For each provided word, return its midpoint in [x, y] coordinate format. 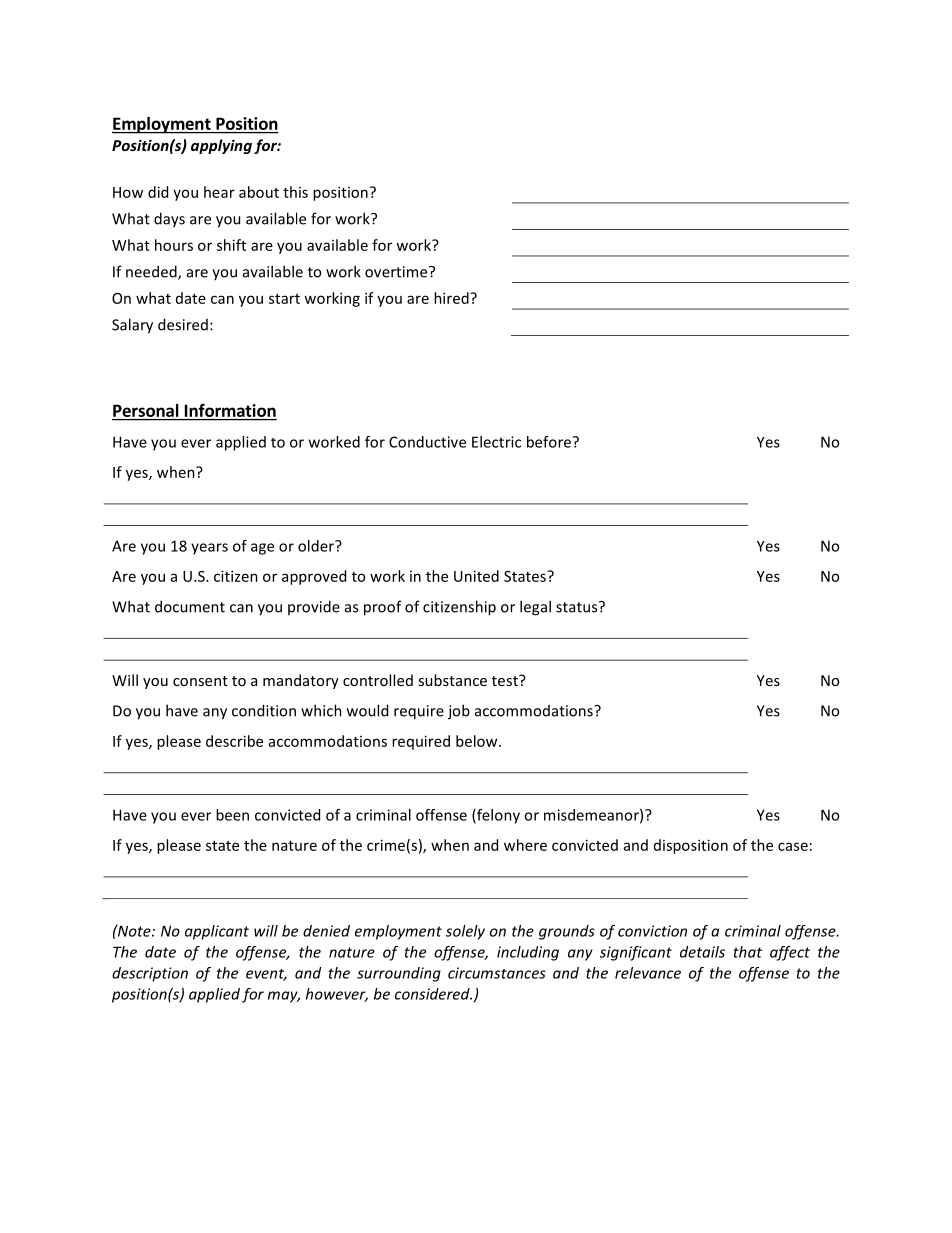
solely [465, 932]
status [578, 607]
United [476, 576]
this [295, 192]
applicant [217, 932]
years [209, 549]
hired [452, 298]
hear [219, 192]
